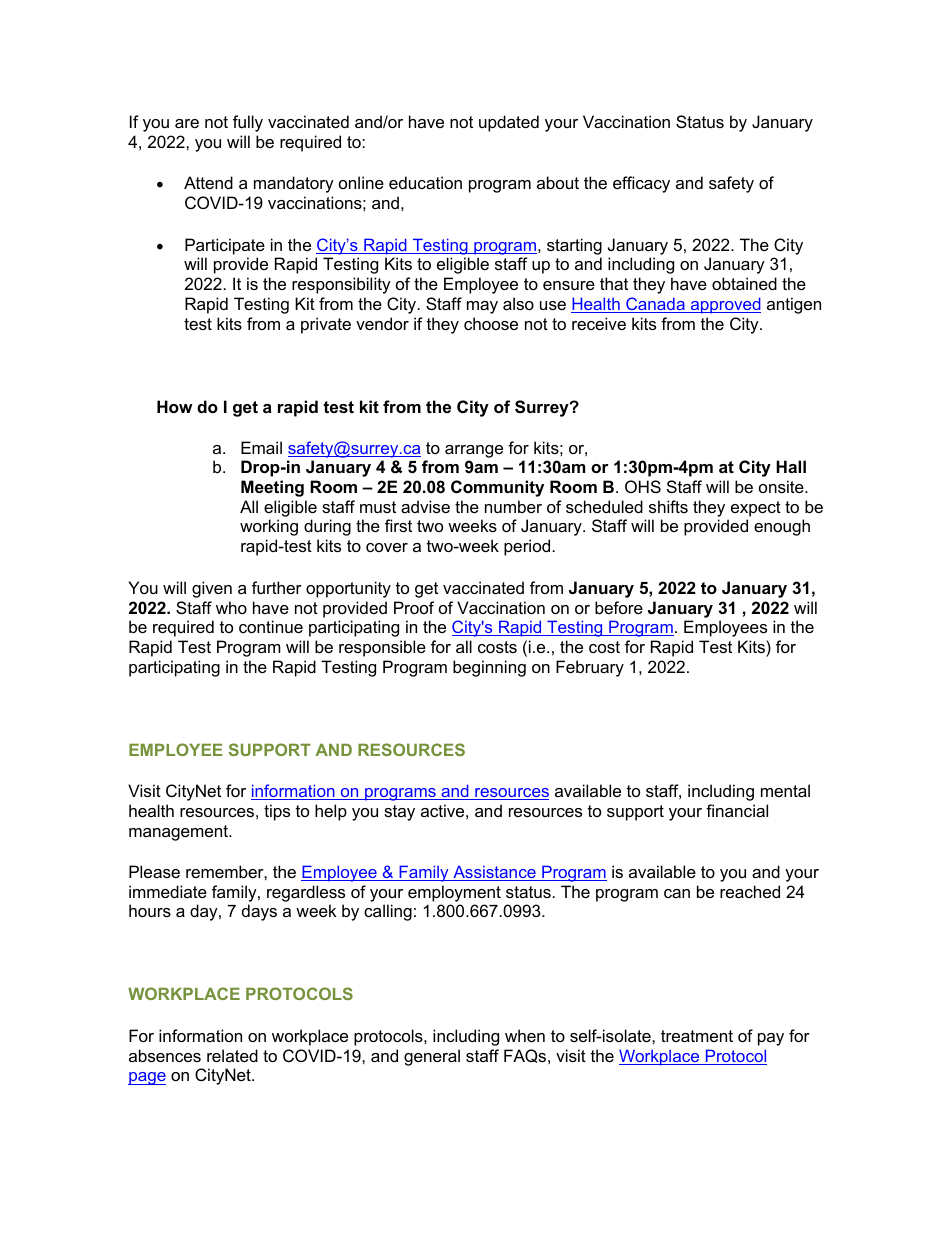 This screenshot has height=1233, width=952. Describe the element at coordinates (697, 1036) in the screenshot. I see `treatment` at that location.
